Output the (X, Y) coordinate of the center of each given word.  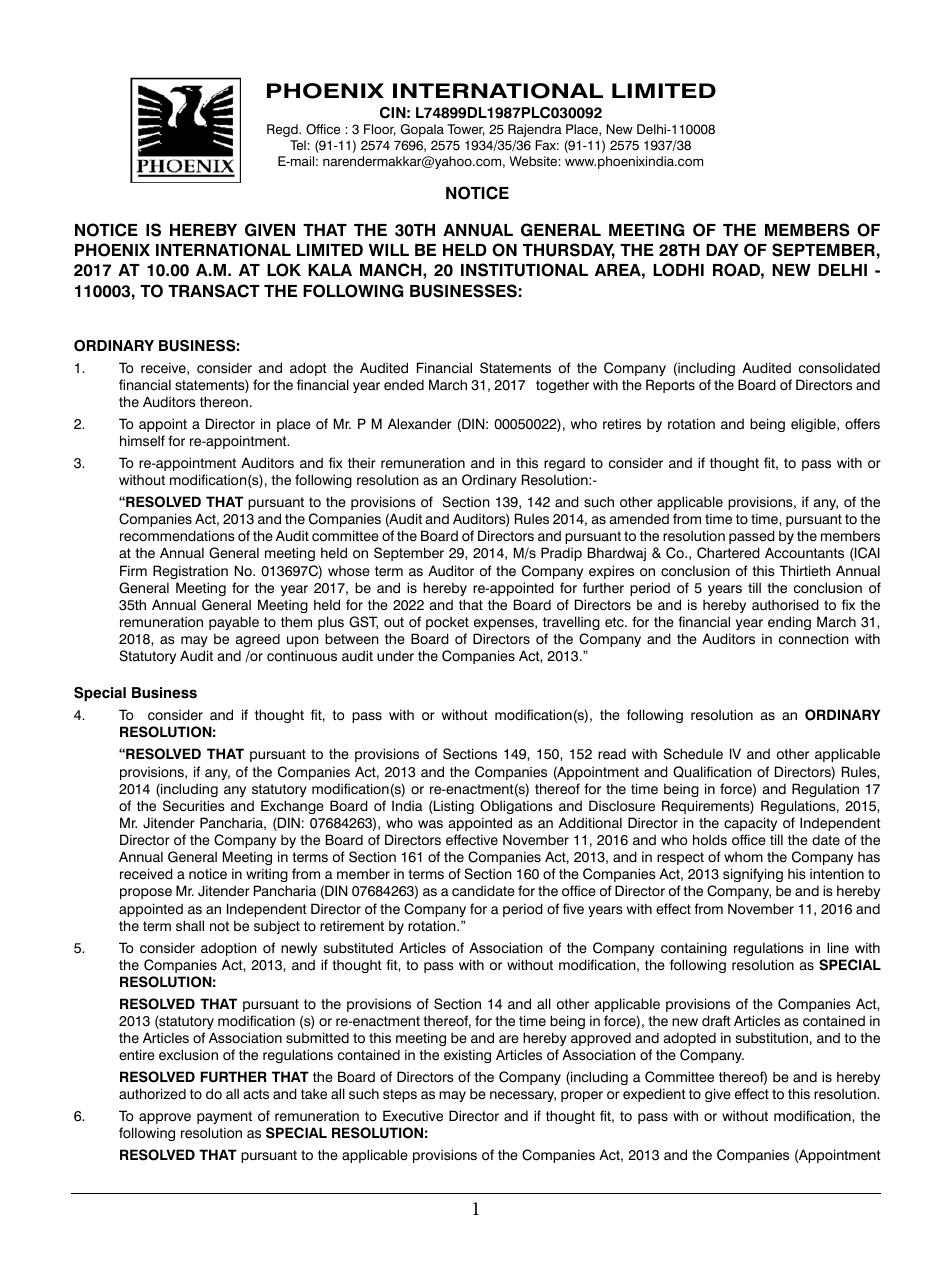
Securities (194, 806)
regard (564, 464)
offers (862, 424)
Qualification (712, 772)
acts (256, 1094)
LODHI (678, 270)
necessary (523, 1096)
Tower (466, 130)
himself (142, 441)
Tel (298, 145)
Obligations (516, 807)
